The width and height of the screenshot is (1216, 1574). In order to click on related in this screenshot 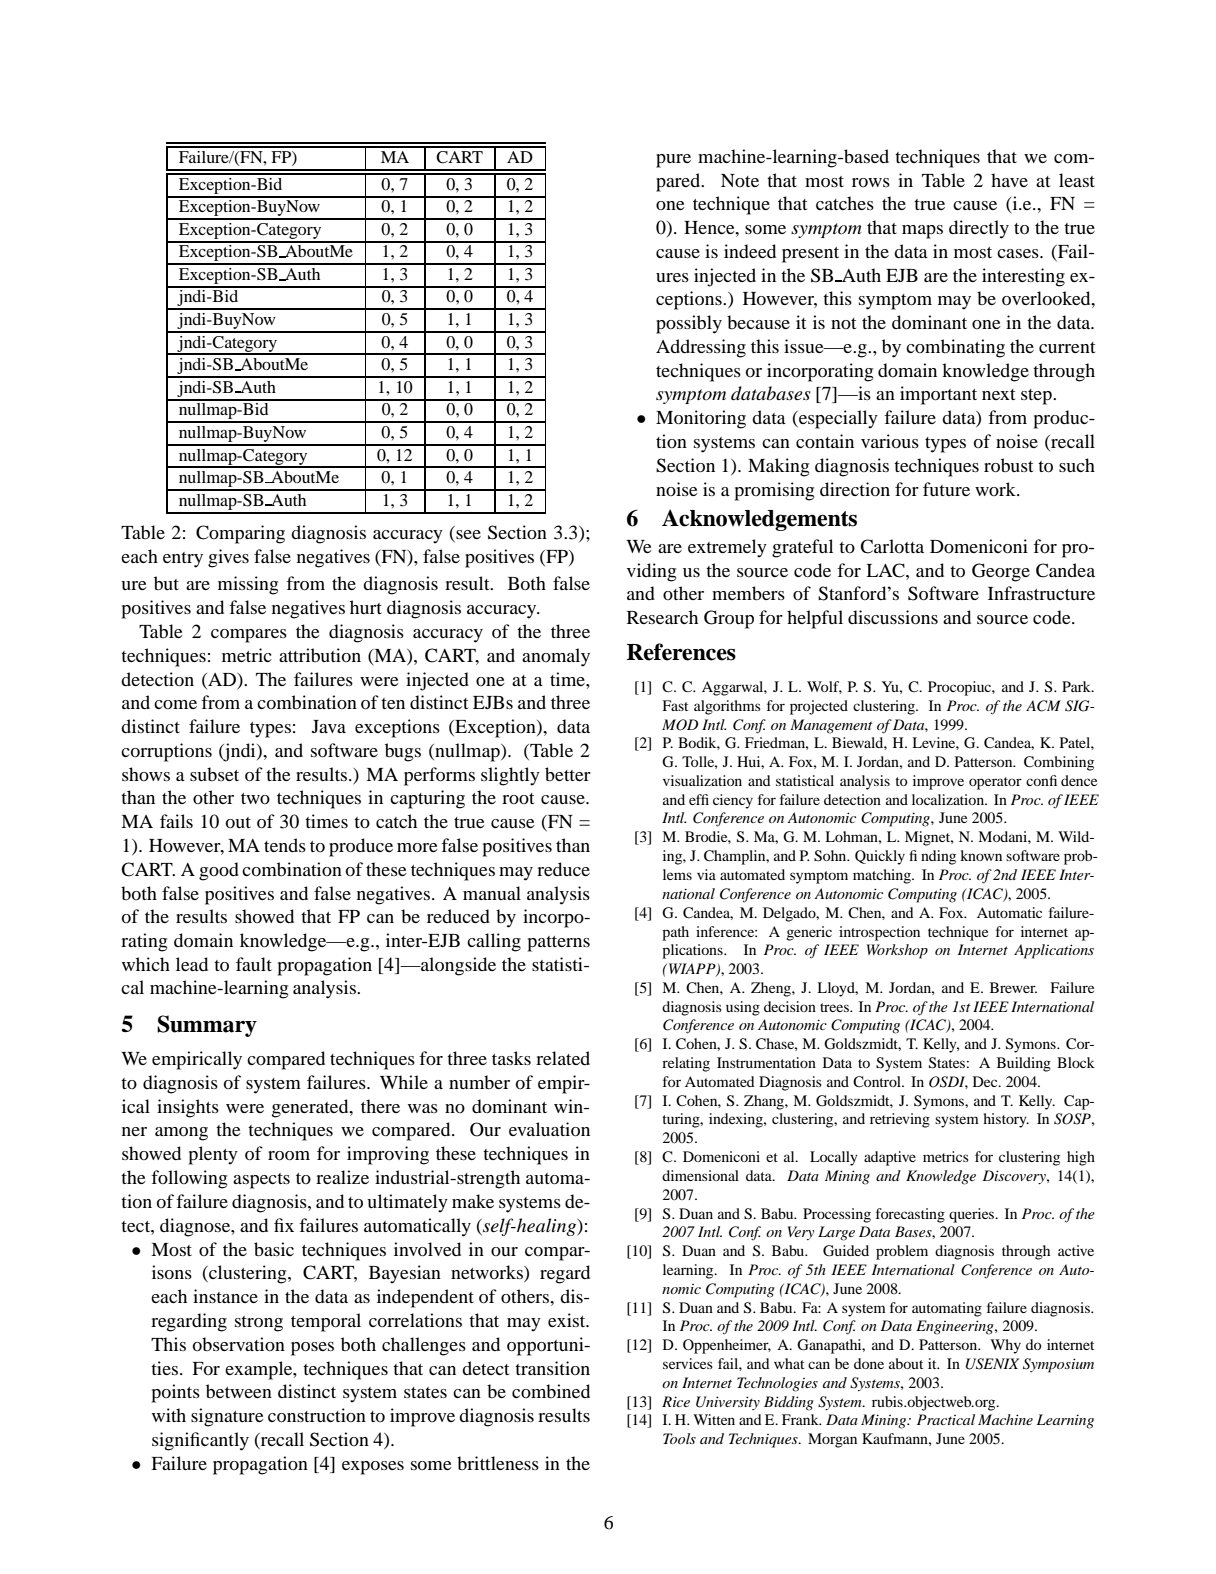, I will do `click(563, 1058)`.
